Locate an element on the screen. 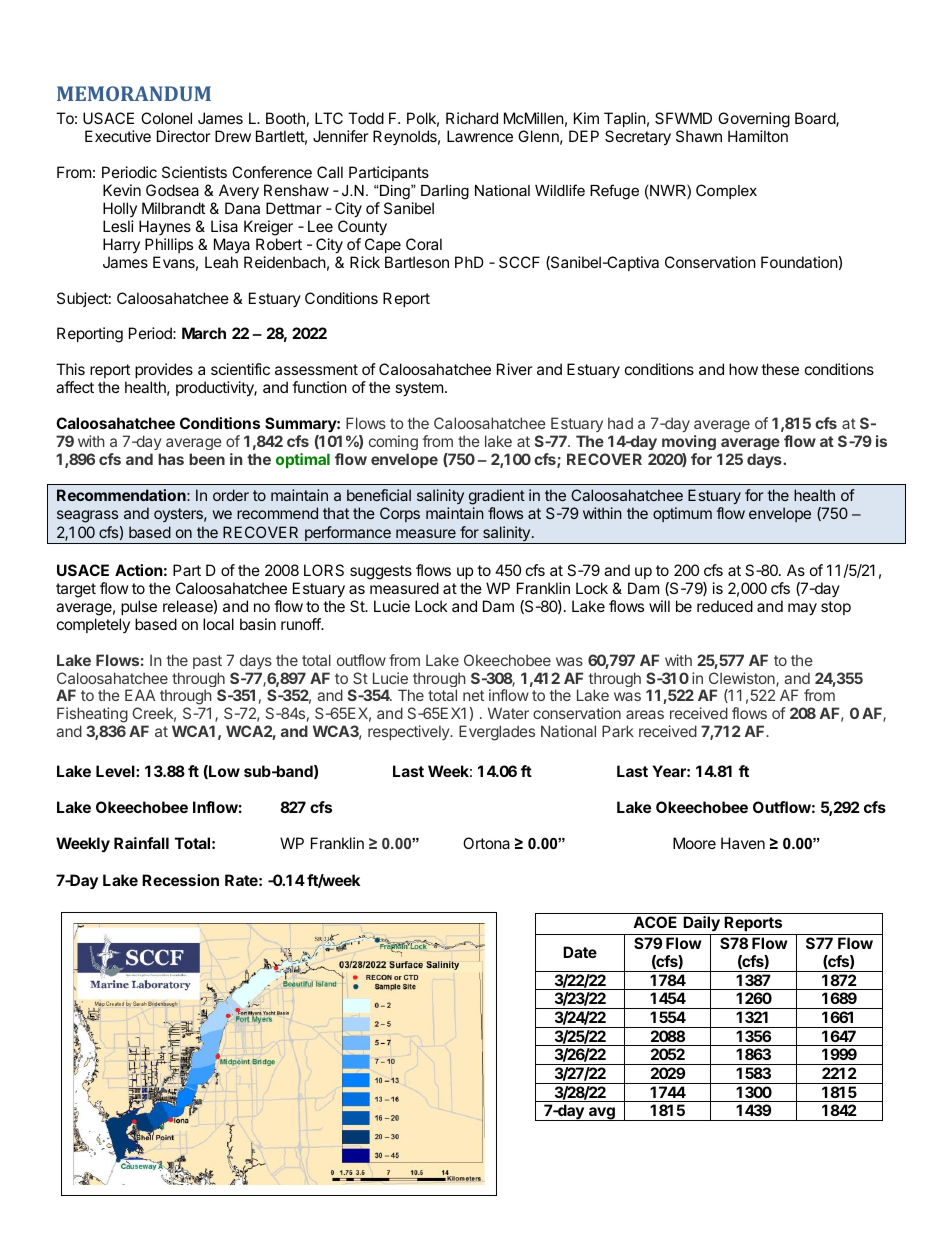  areas is located at coordinates (645, 714).
